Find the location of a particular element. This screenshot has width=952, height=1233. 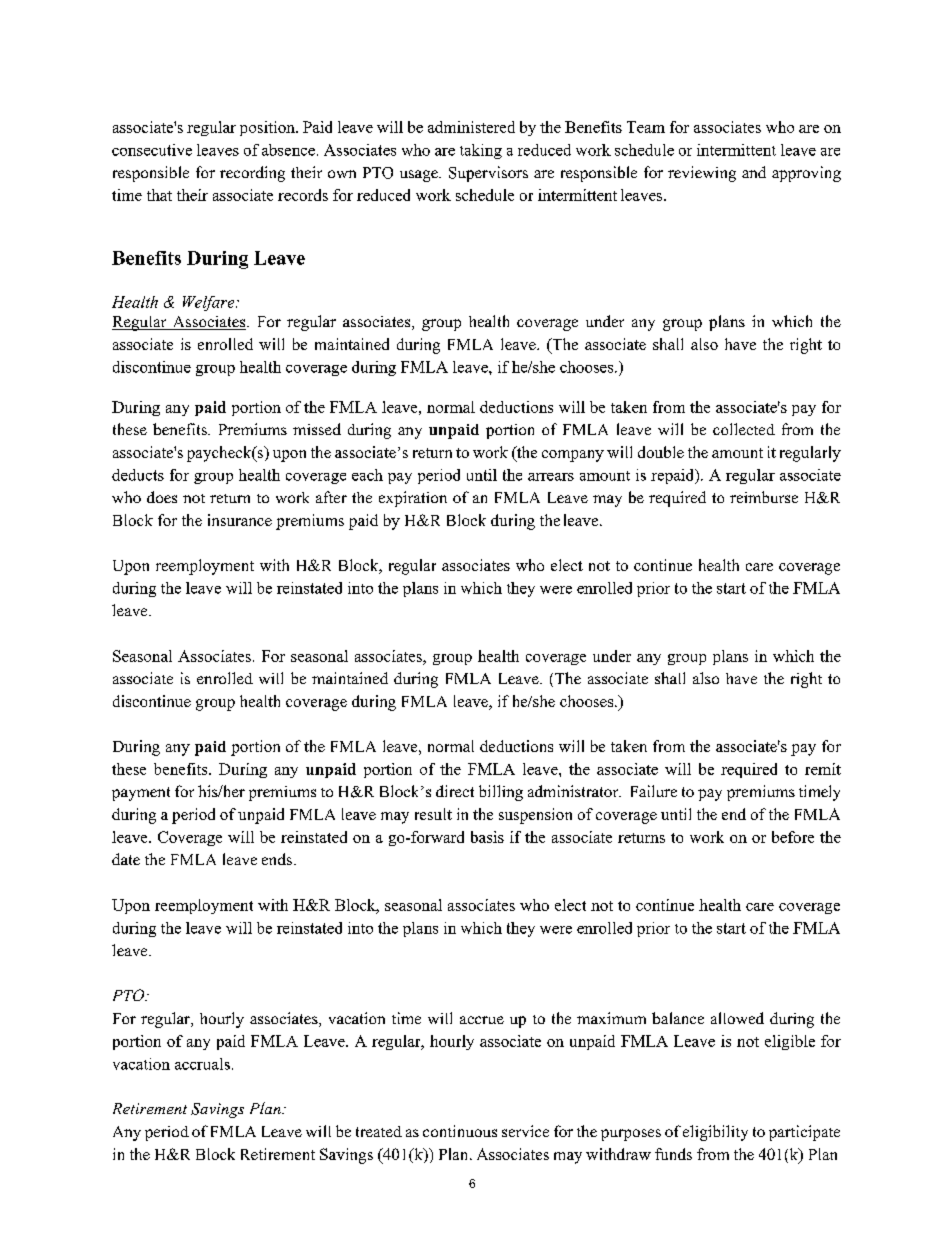

remit is located at coordinates (823, 769).
